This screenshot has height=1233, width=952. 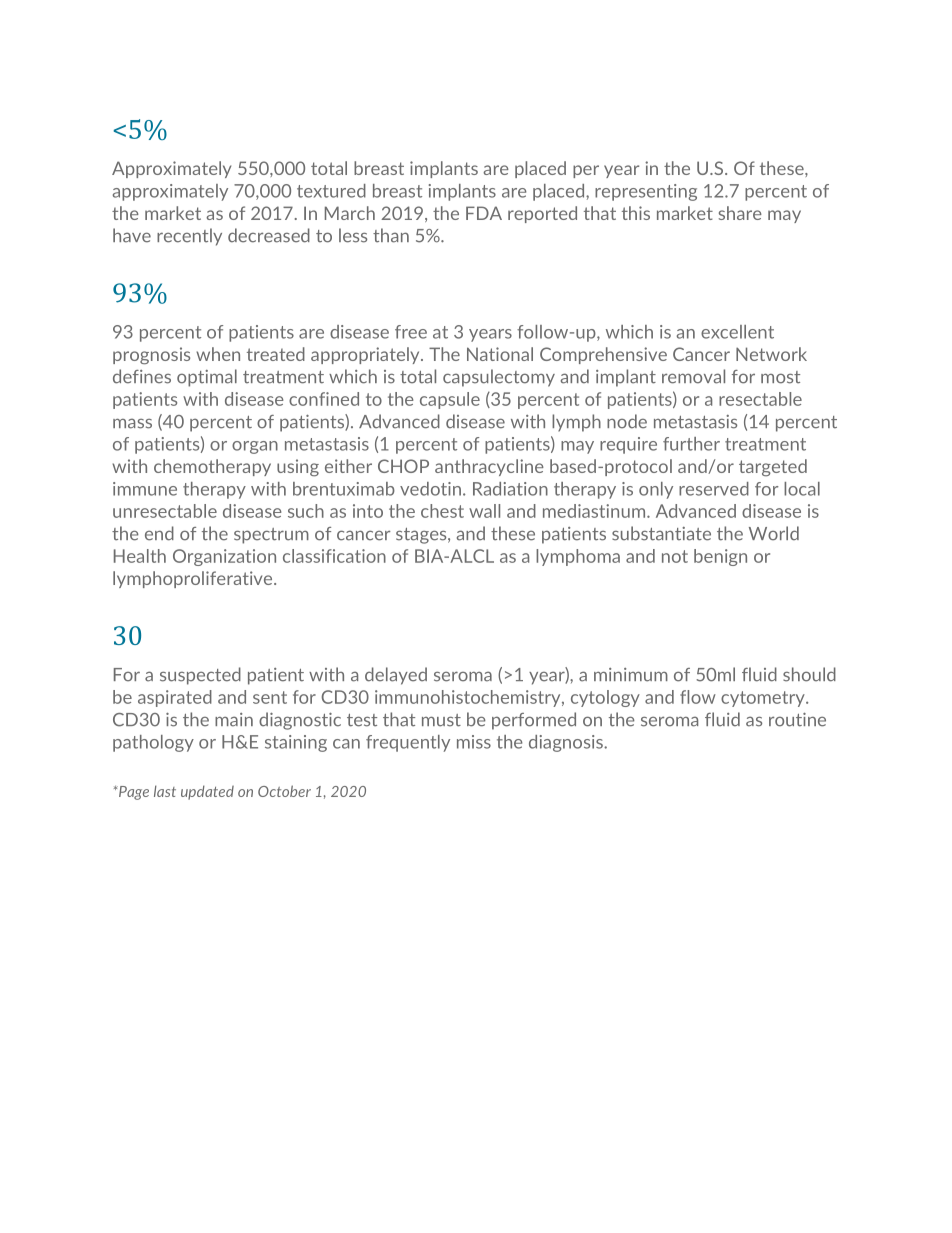 I want to click on share, so click(x=740, y=213).
